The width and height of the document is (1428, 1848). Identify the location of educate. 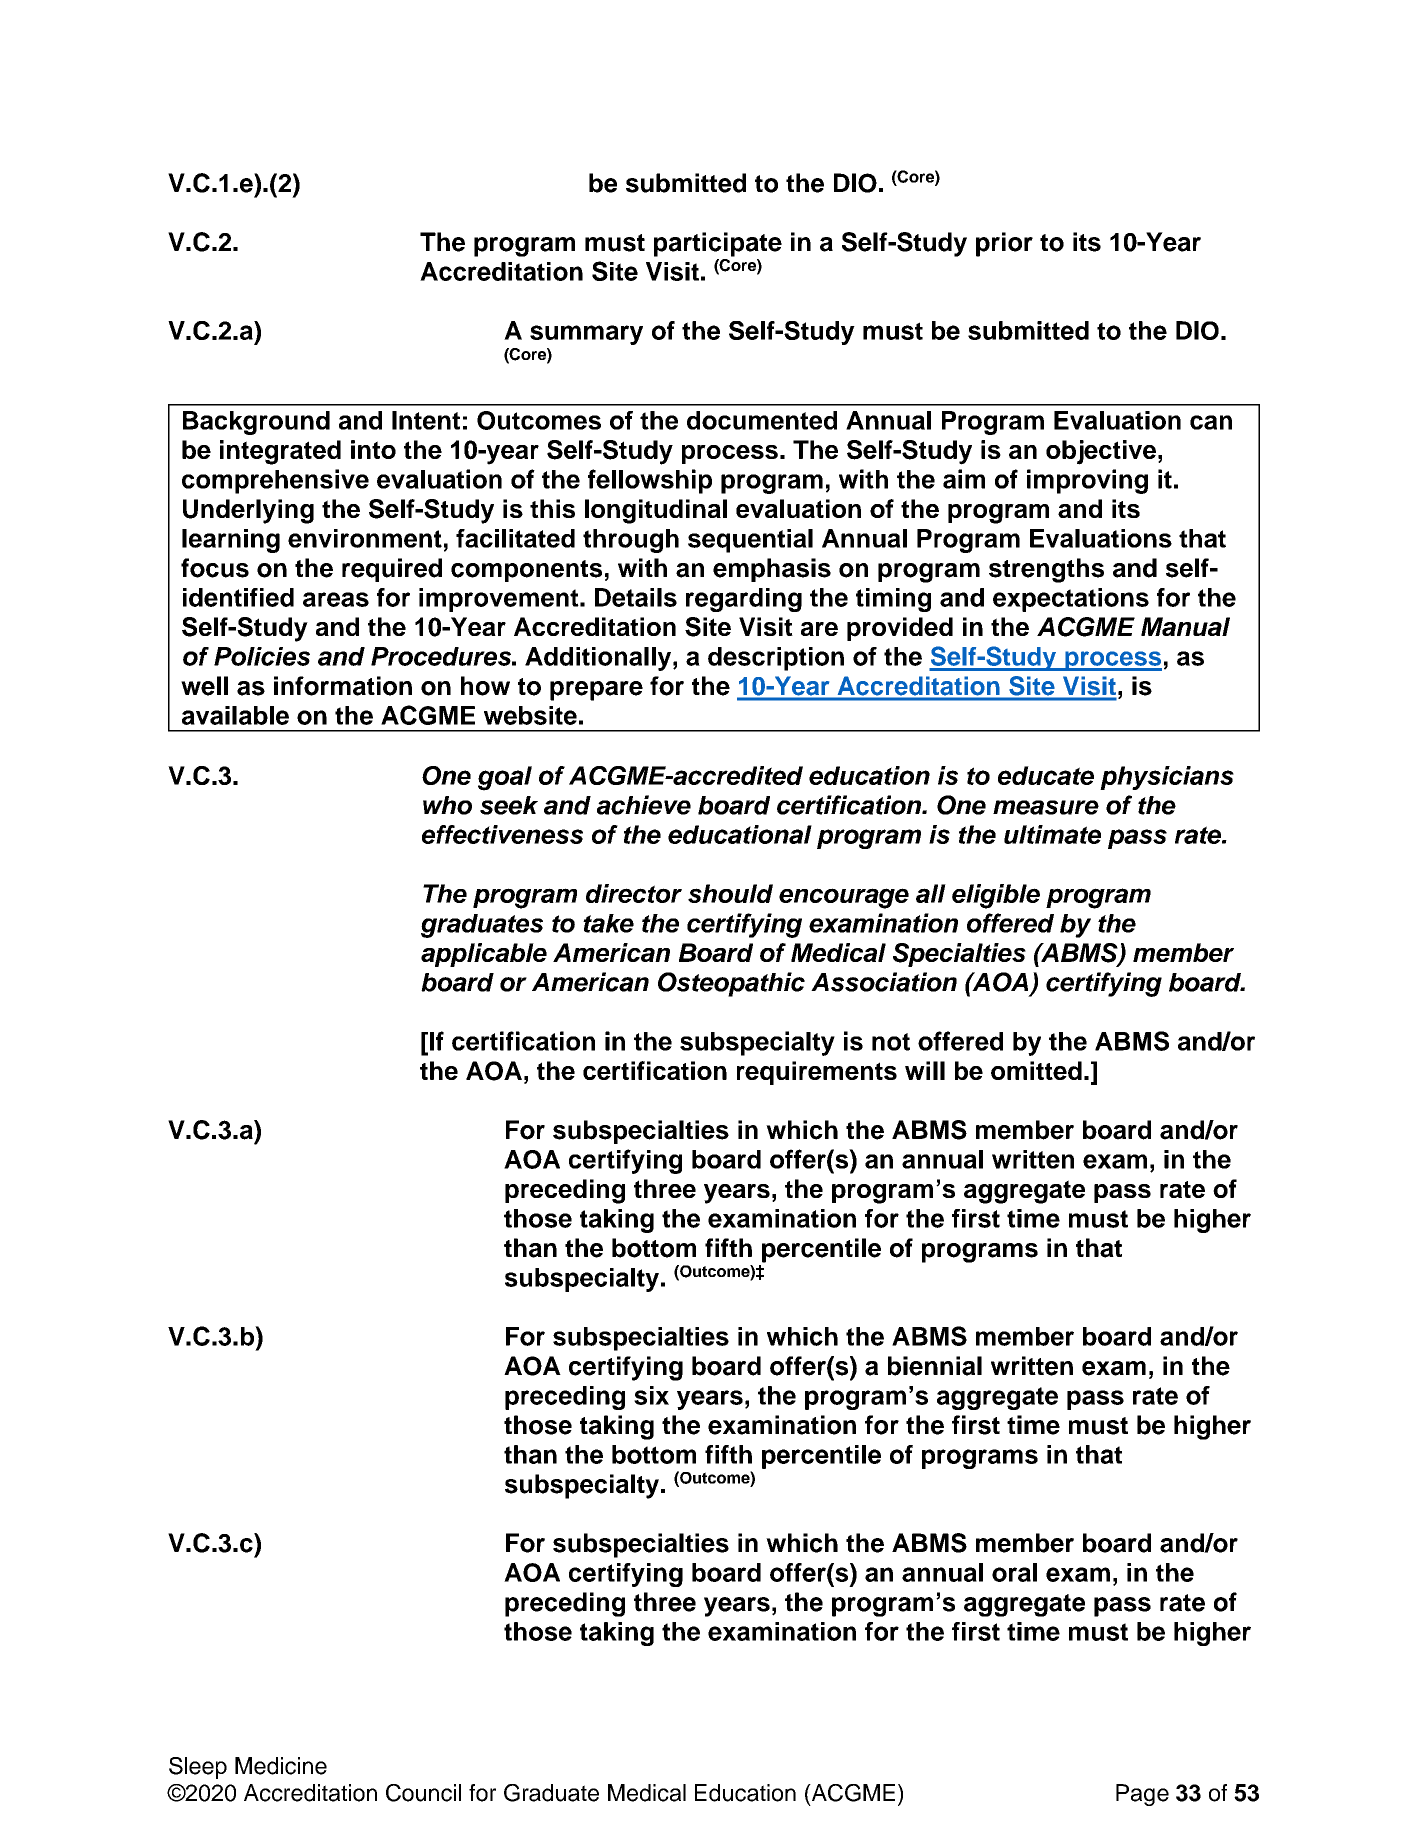
(1046, 775).
